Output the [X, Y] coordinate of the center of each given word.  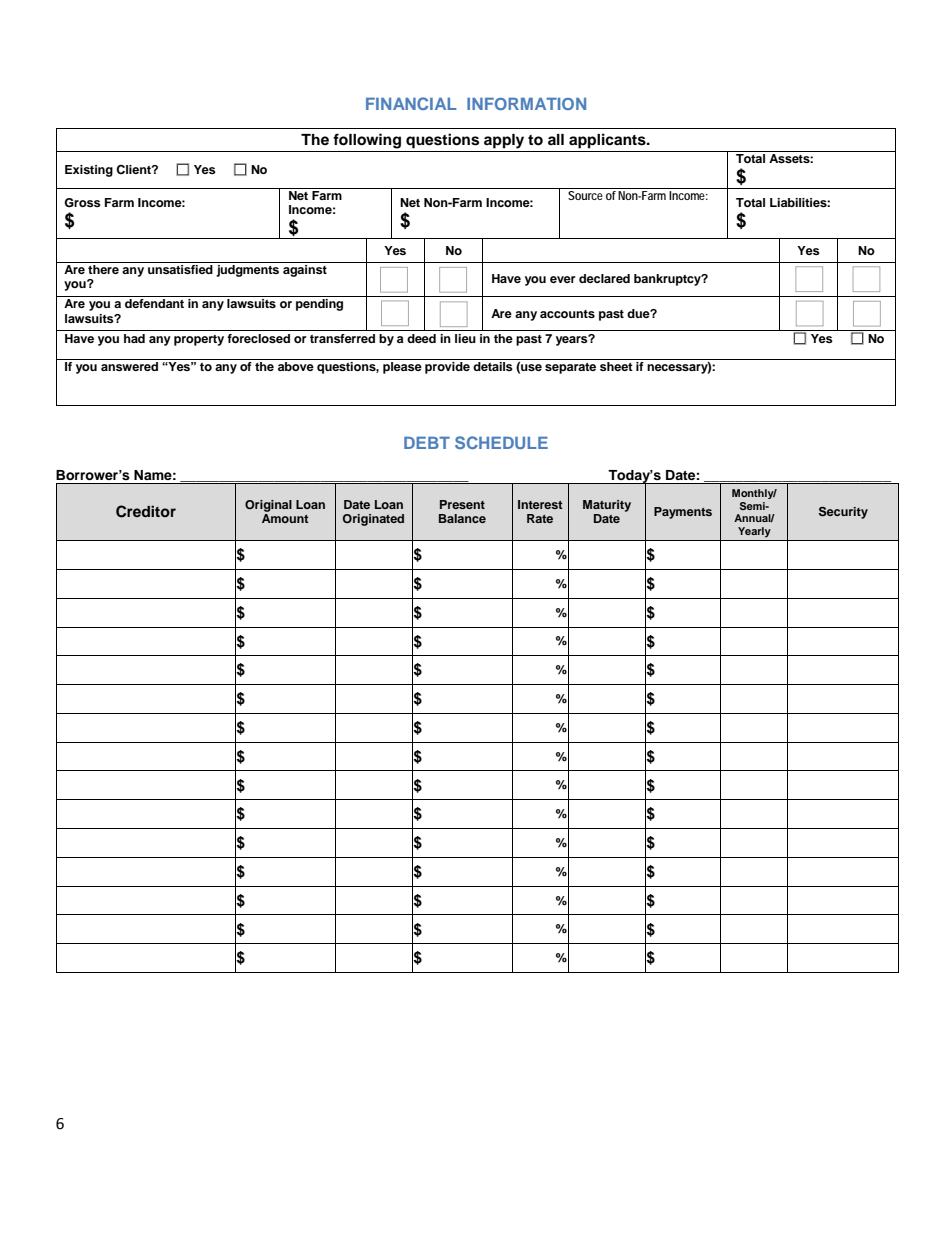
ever [563, 279]
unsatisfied [180, 268]
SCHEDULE [501, 442]
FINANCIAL [411, 103]
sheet [616, 366]
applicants [608, 141]
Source [586, 194]
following [367, 141]
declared [604, 278]
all [556, 139]
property [199, 340]
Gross [82, 203]
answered [129, 366]
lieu [465, 338]
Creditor [146, 511]
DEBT [427, 443]
